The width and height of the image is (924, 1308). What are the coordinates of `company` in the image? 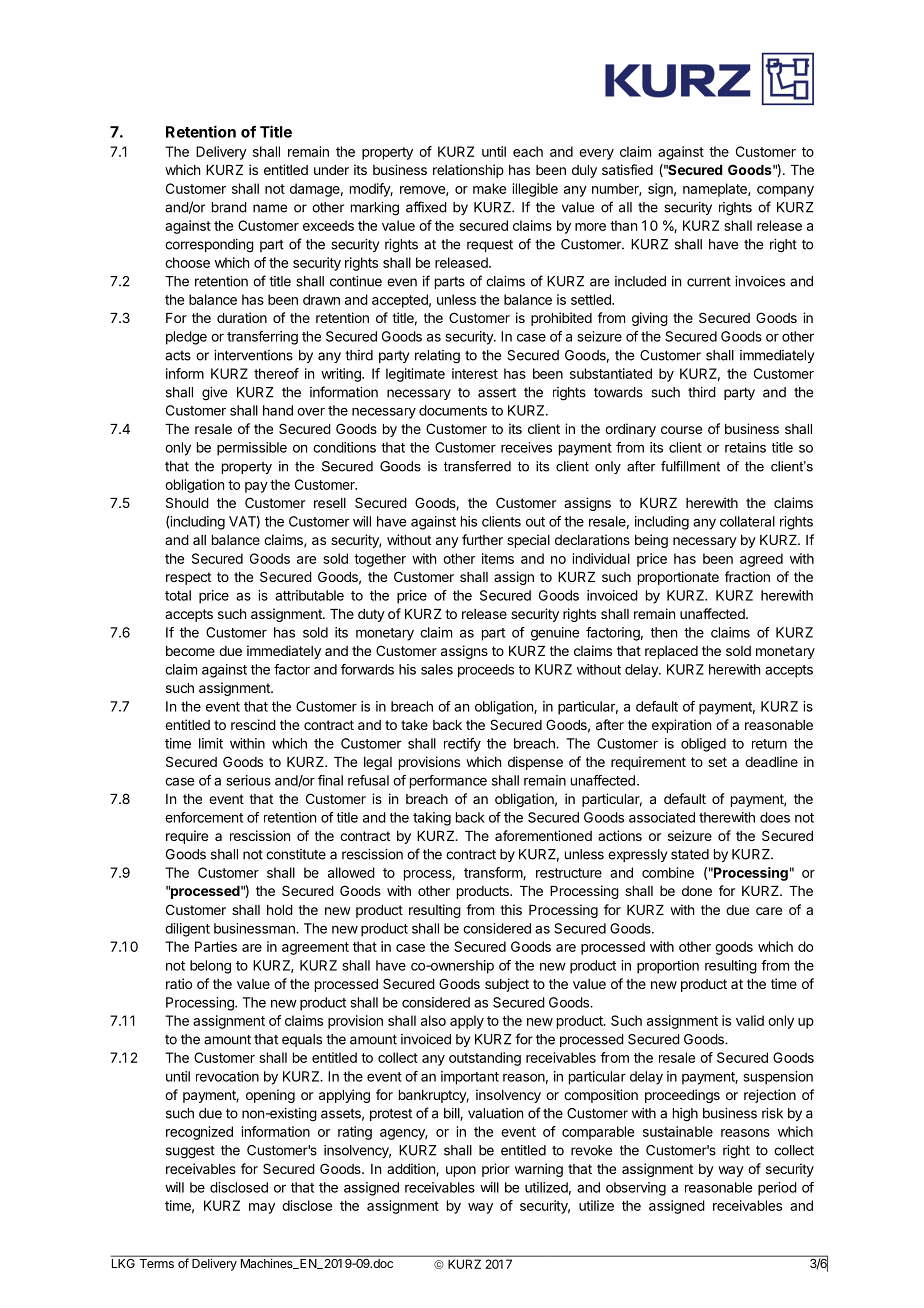 It's located at (785, 191).
